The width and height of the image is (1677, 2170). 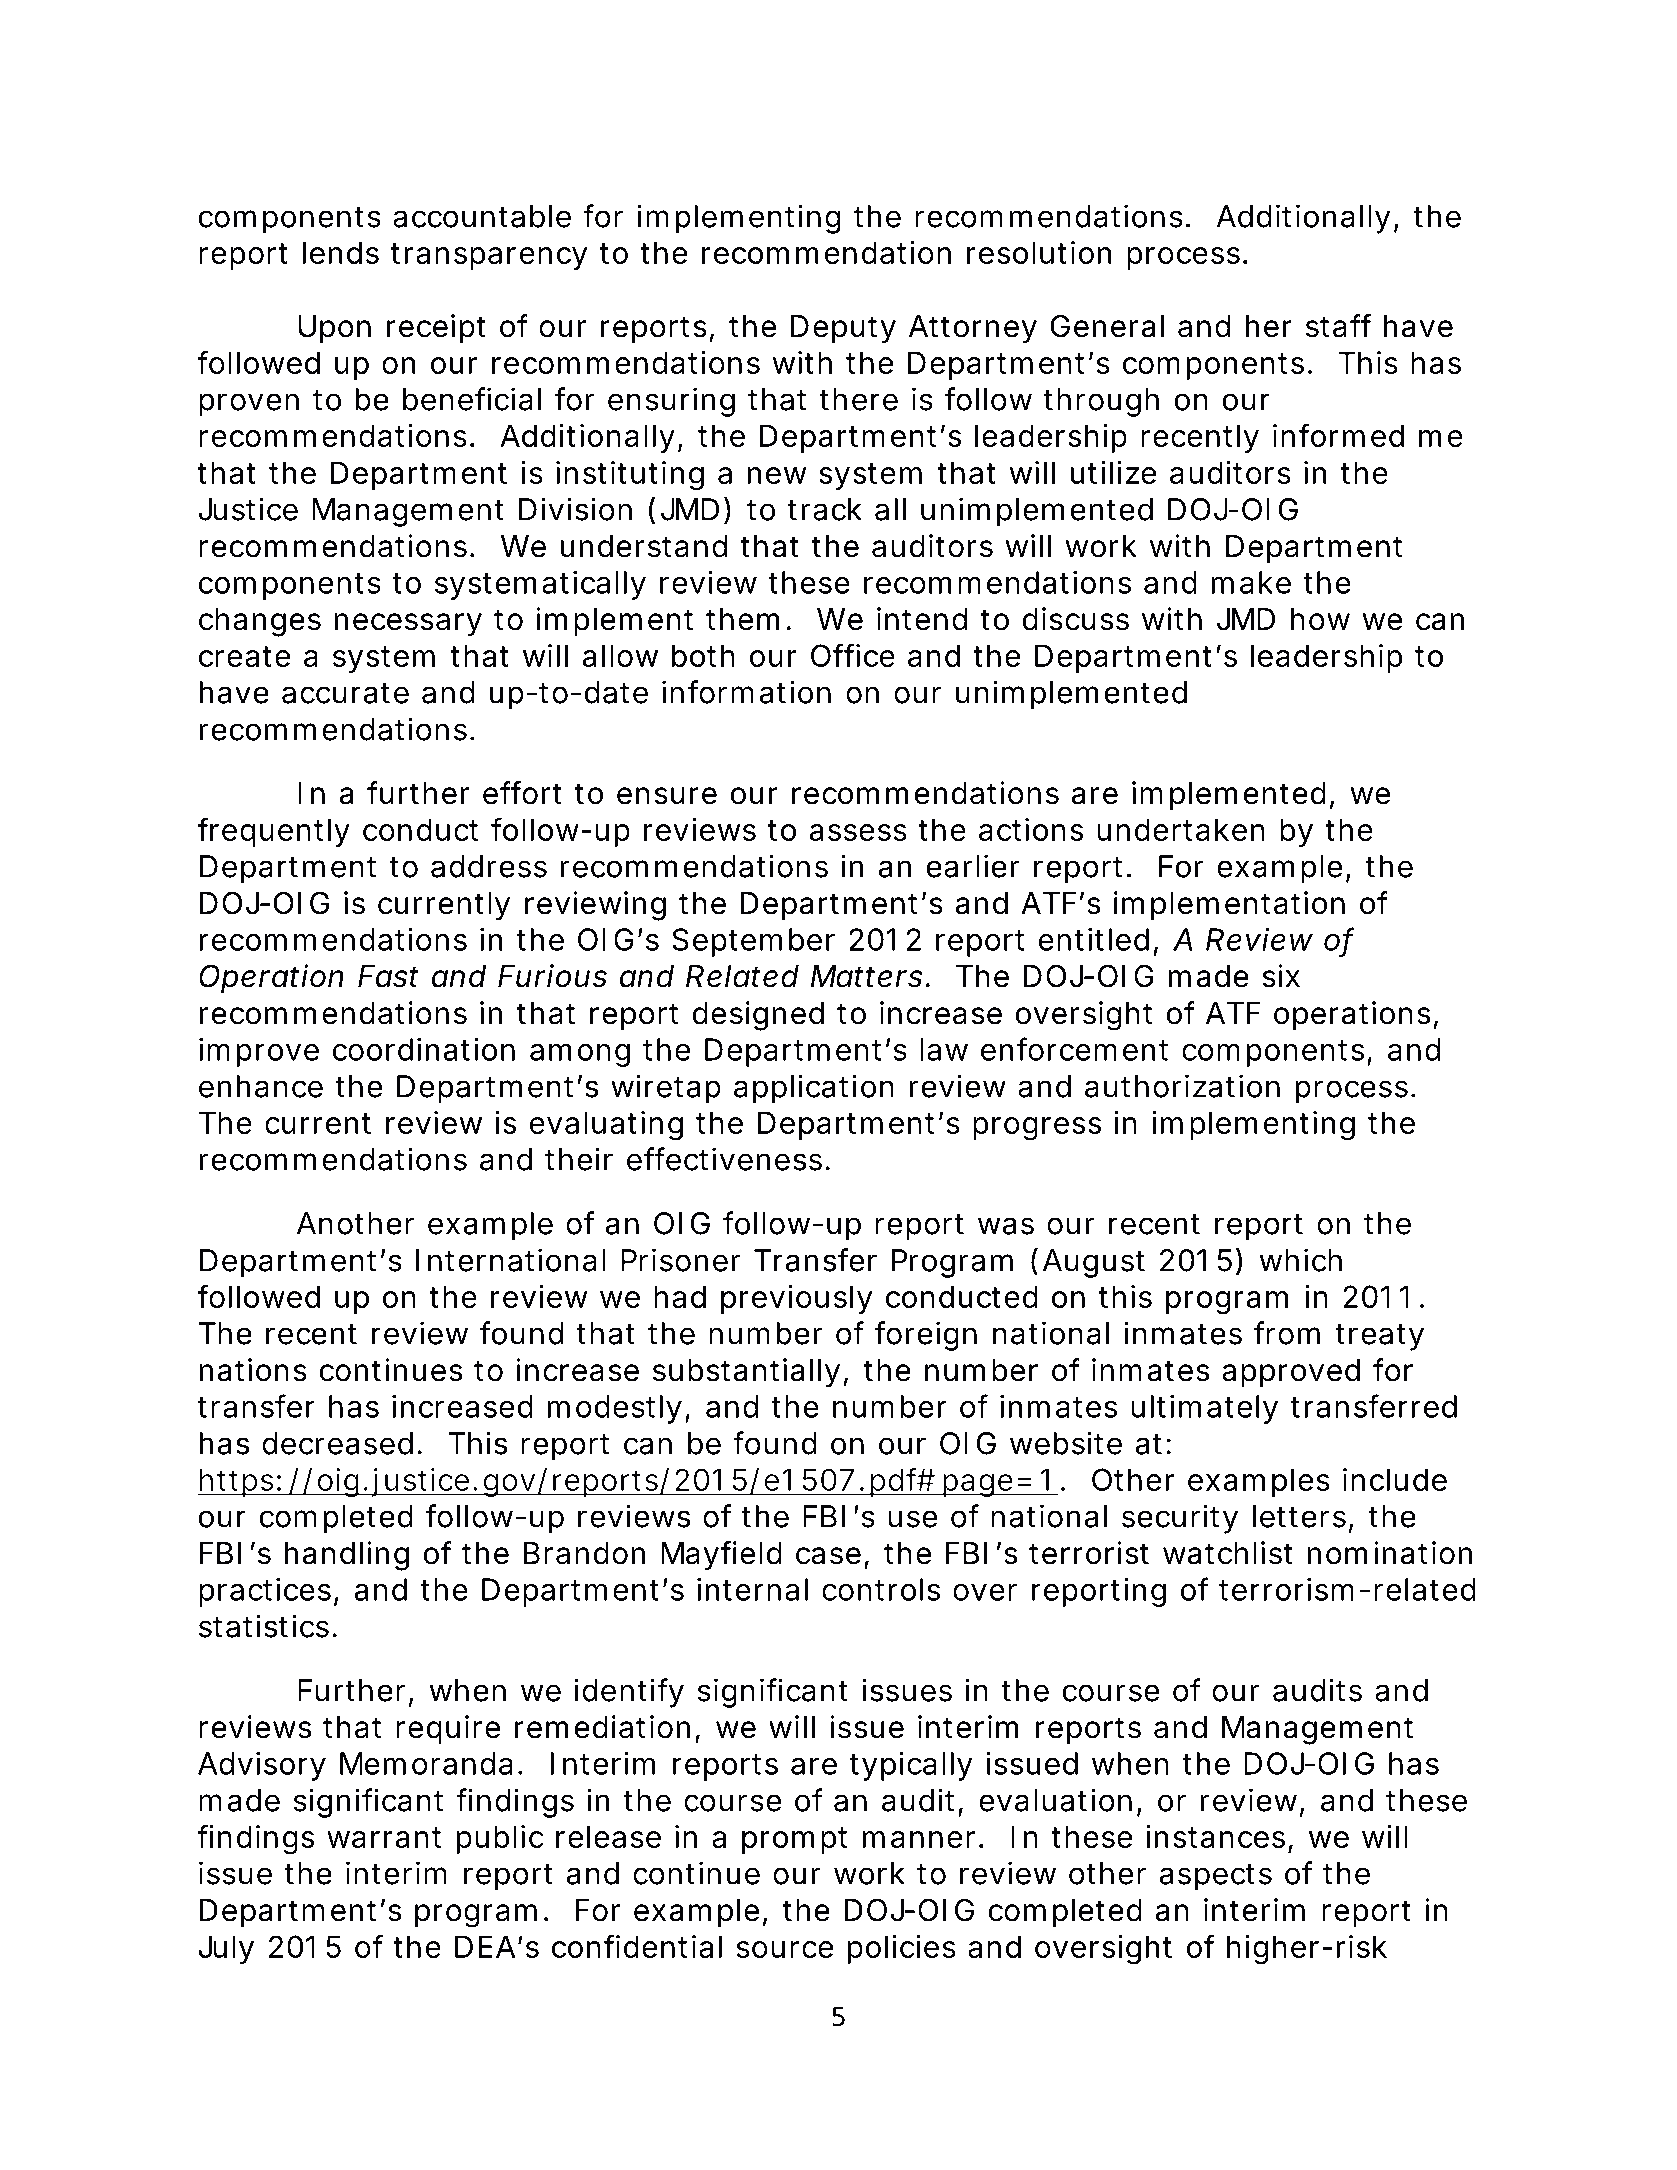 I want to click on application, so click(x=814, y=1089).
